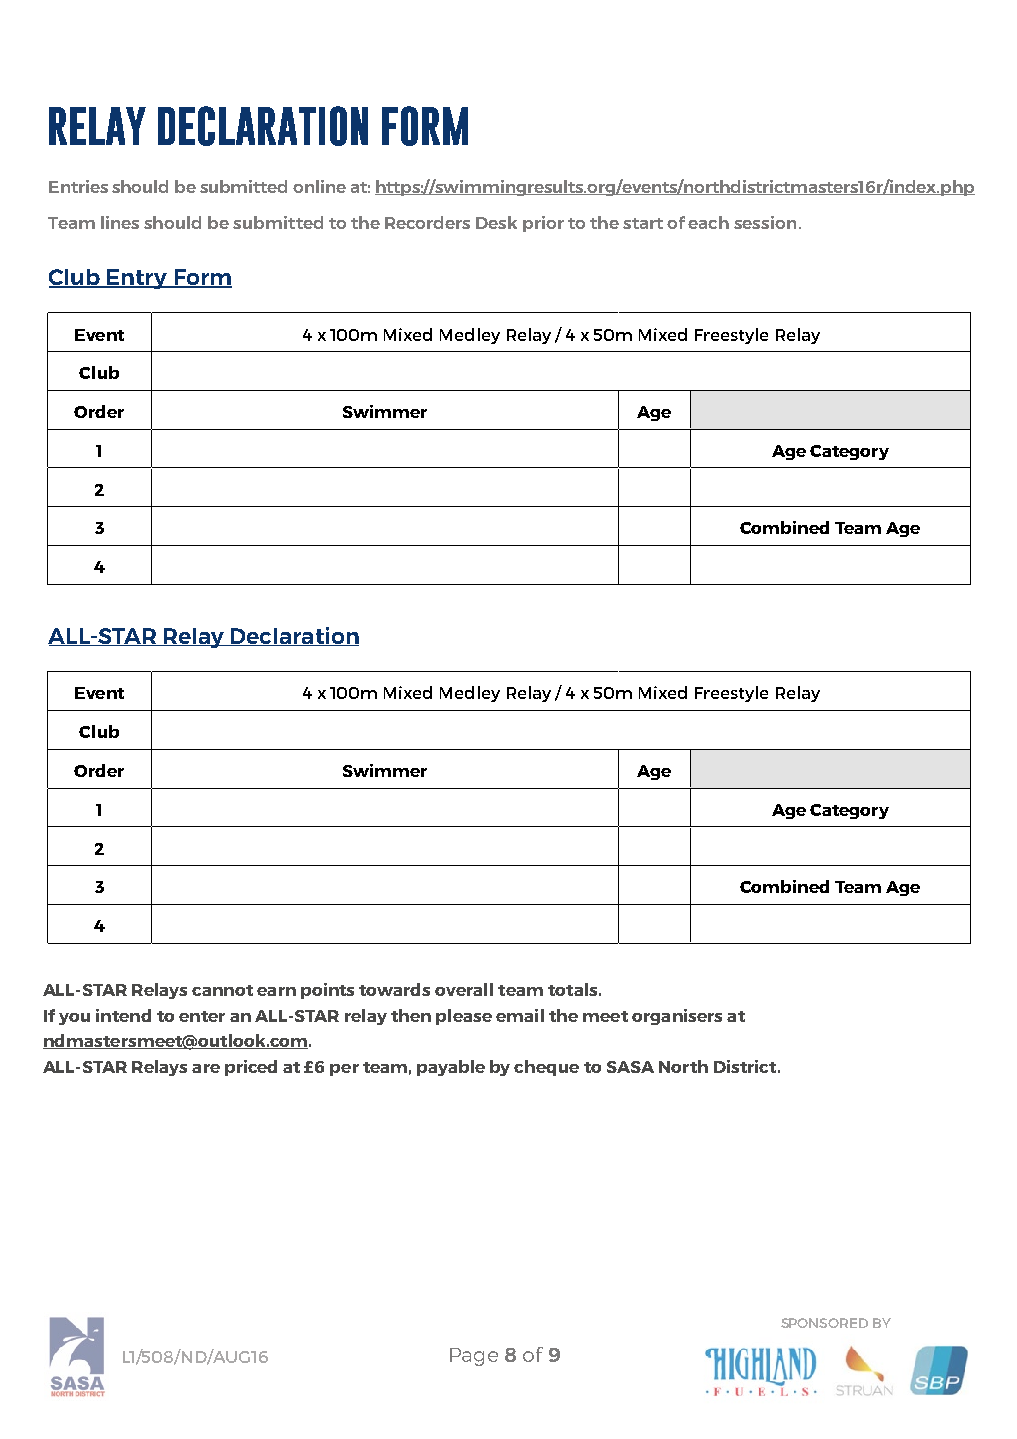 This page has width=1017, height=1439. Describe the element at coordinates (708, 222) in the page. I see `each` at that location.
